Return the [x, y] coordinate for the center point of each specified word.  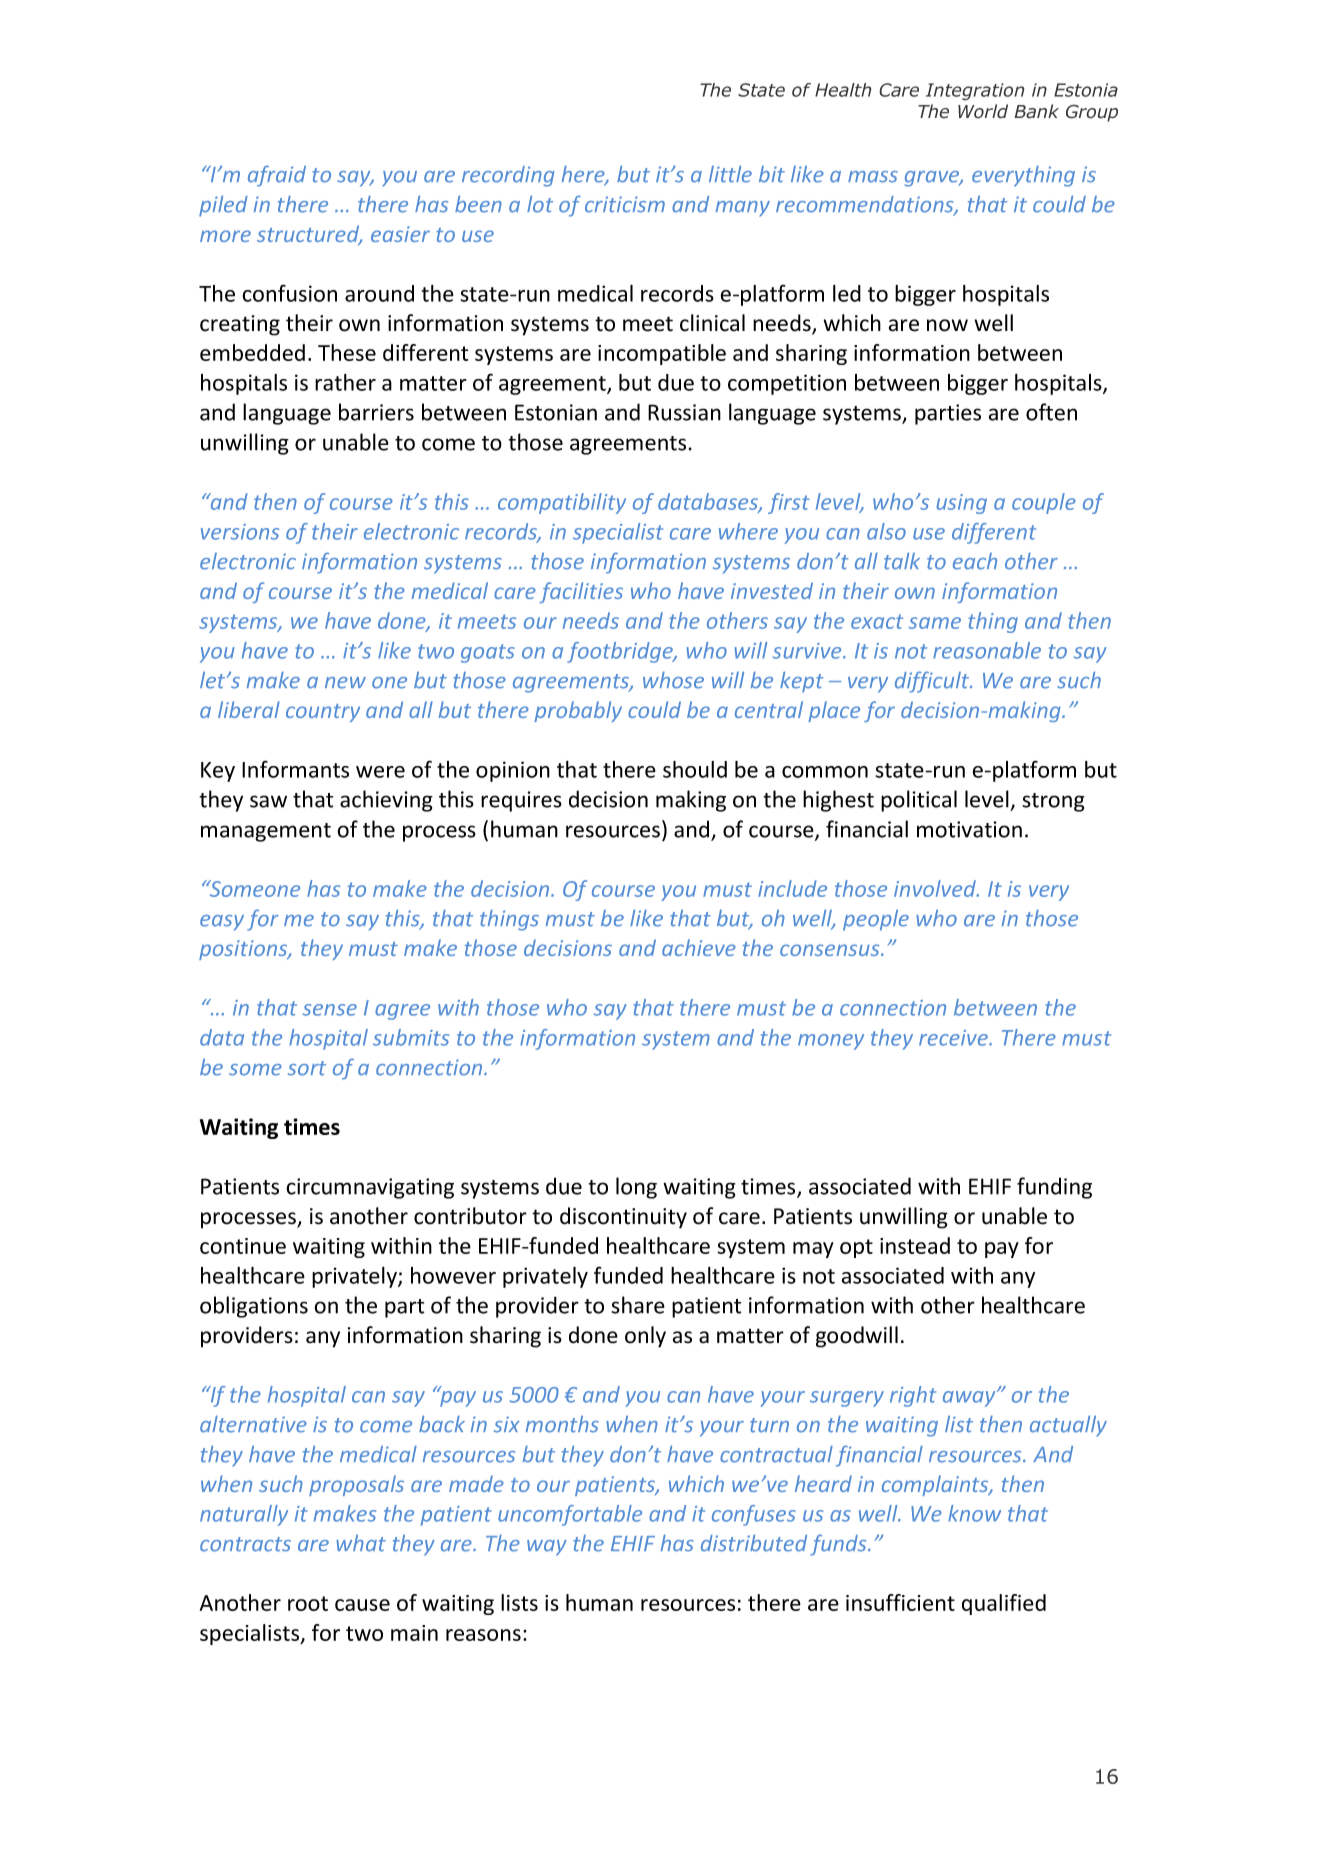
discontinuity [623, 1218]
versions [240, 532]
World [983, 111]
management [266, 832]
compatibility [562, 503]
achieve [699, 947]
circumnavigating [370, 1188]
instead [915, 1245]
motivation [969, 829]
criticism [625, 204]
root [308, 1603]
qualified [1004, 1604]
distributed [754, 1543]
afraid [277, 176]
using [962, 504]
